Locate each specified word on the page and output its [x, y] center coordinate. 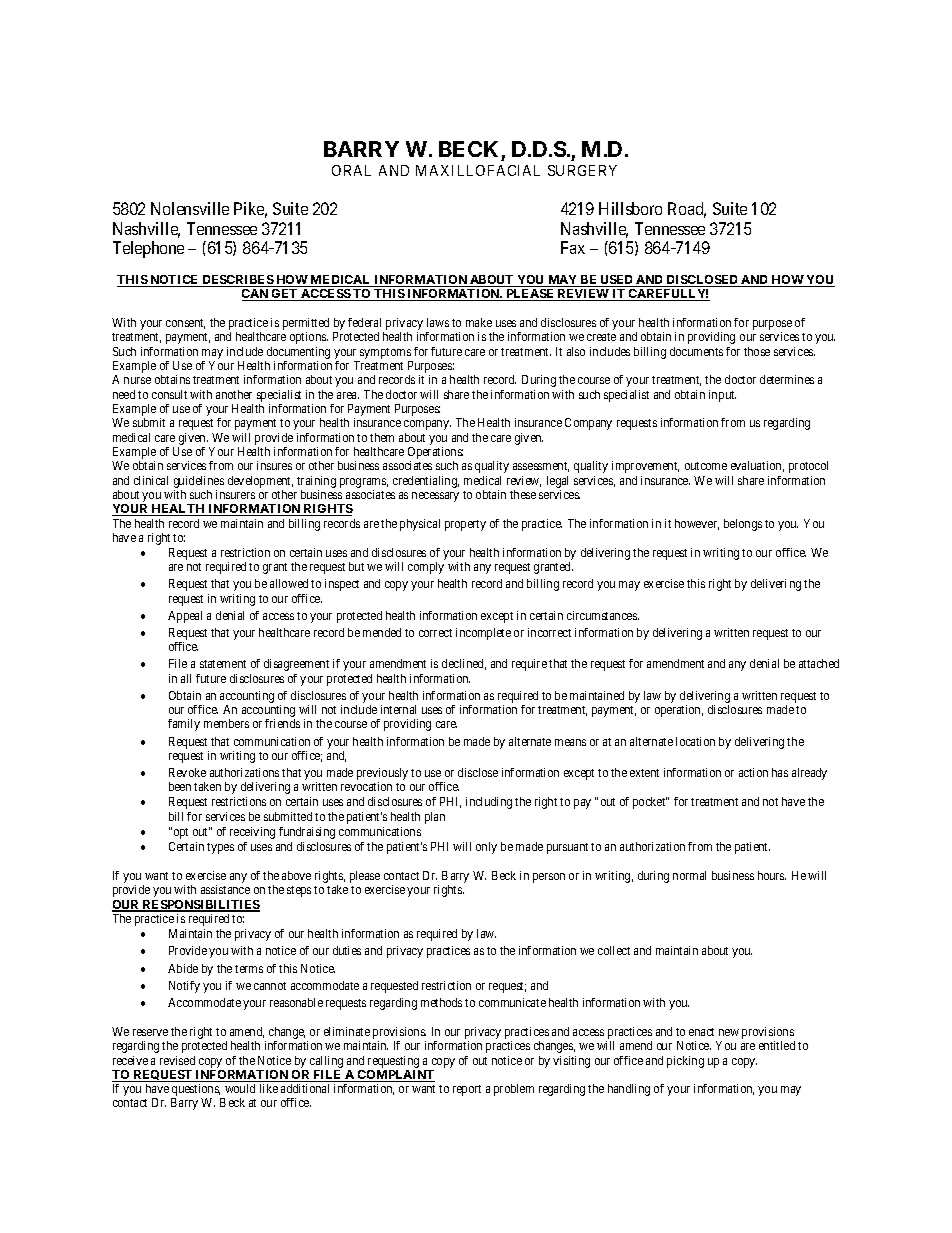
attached [819, 663]
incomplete [483, 634]
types [220, 848]
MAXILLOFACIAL [478, 170]
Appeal [185, 617]
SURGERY [582, 170]
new [729, 1032]
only [486, 848]
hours [772, 875]
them [382, 437]
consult [169, 394]
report [467, 1090]
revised [177, 1060]
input [722, 396]
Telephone [148, 249]
